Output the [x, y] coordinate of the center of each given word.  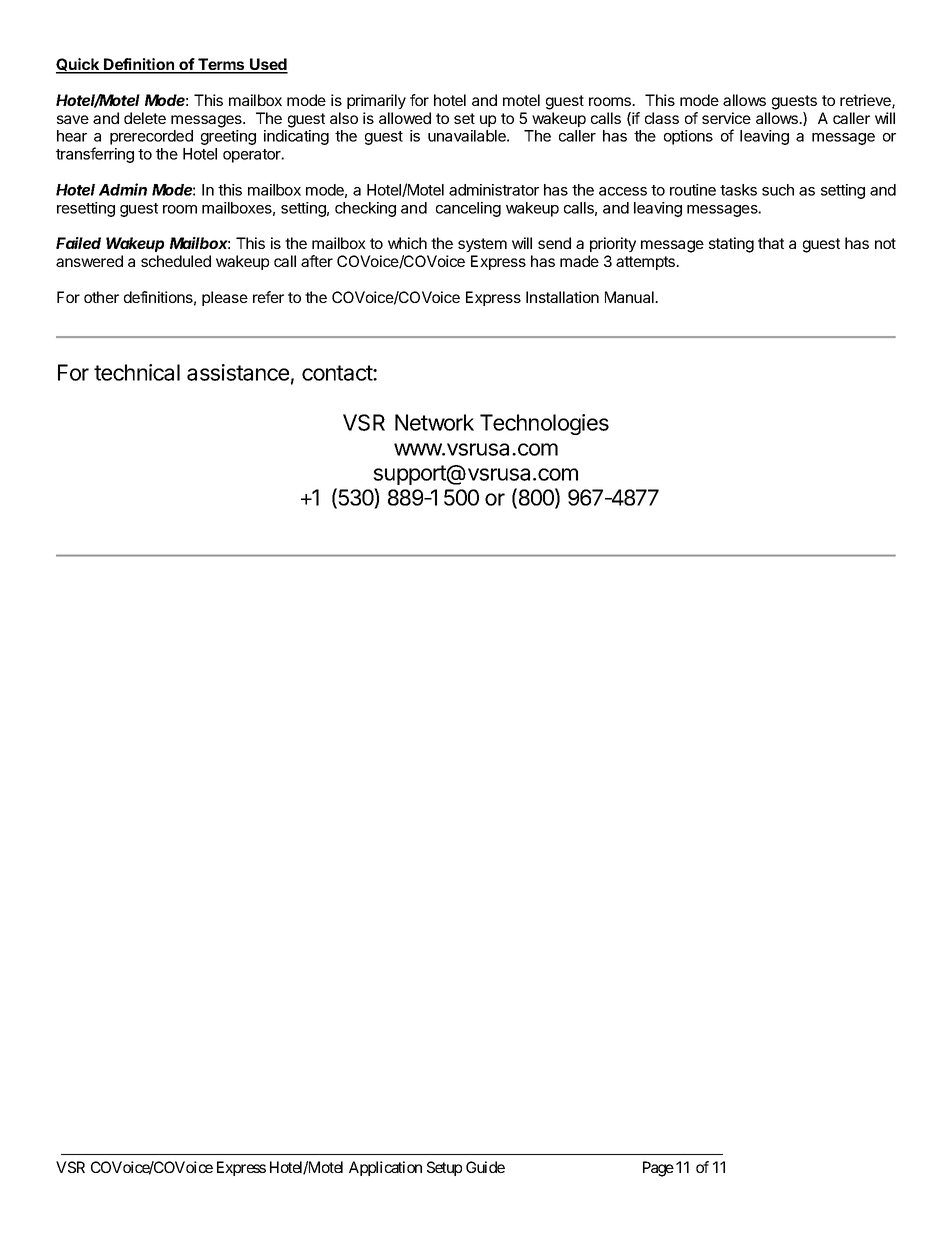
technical [137, 372]
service [726, 118]
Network [434, 422]
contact [338, 373]
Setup [444, 1168]
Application [385, 1168]
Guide [485, 1167]
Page [658, 1169]
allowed [405, 118]
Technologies [544, 424]
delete [145, 118]
